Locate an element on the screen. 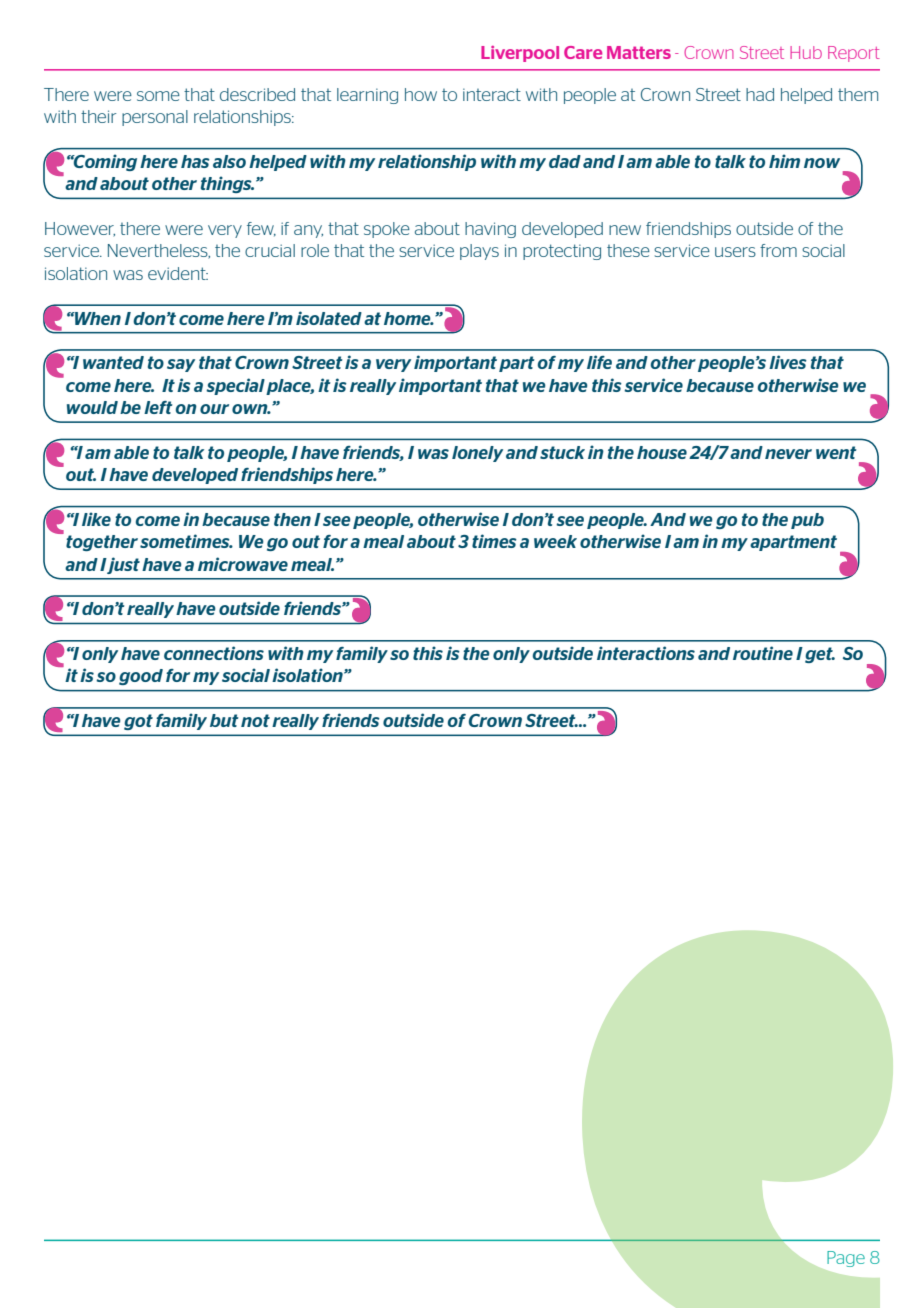  Liverpool is located at coordinates (520, 54).
